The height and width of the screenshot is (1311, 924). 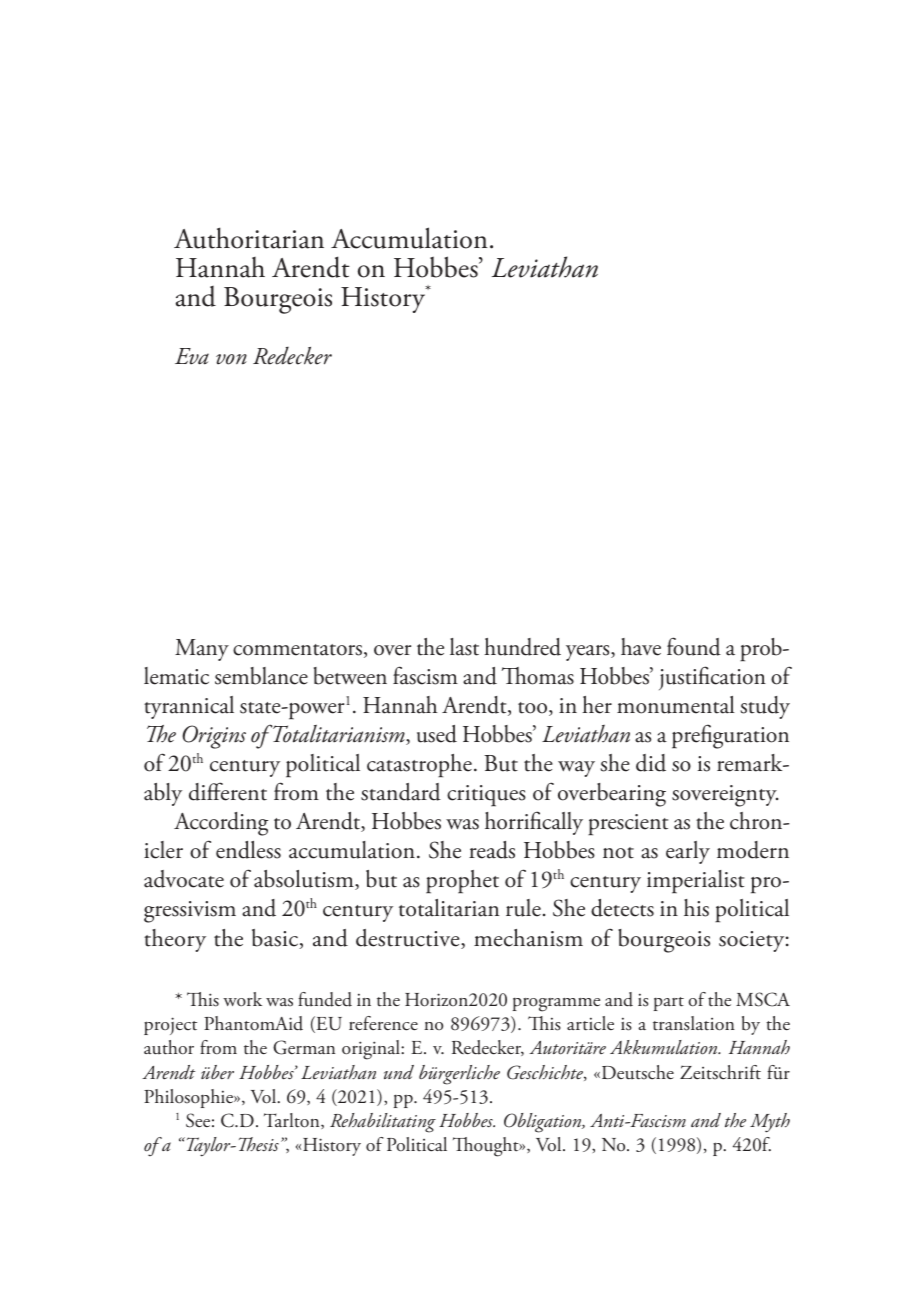 I want to click on Zeitschrift, so click(x=720, y=1072).
